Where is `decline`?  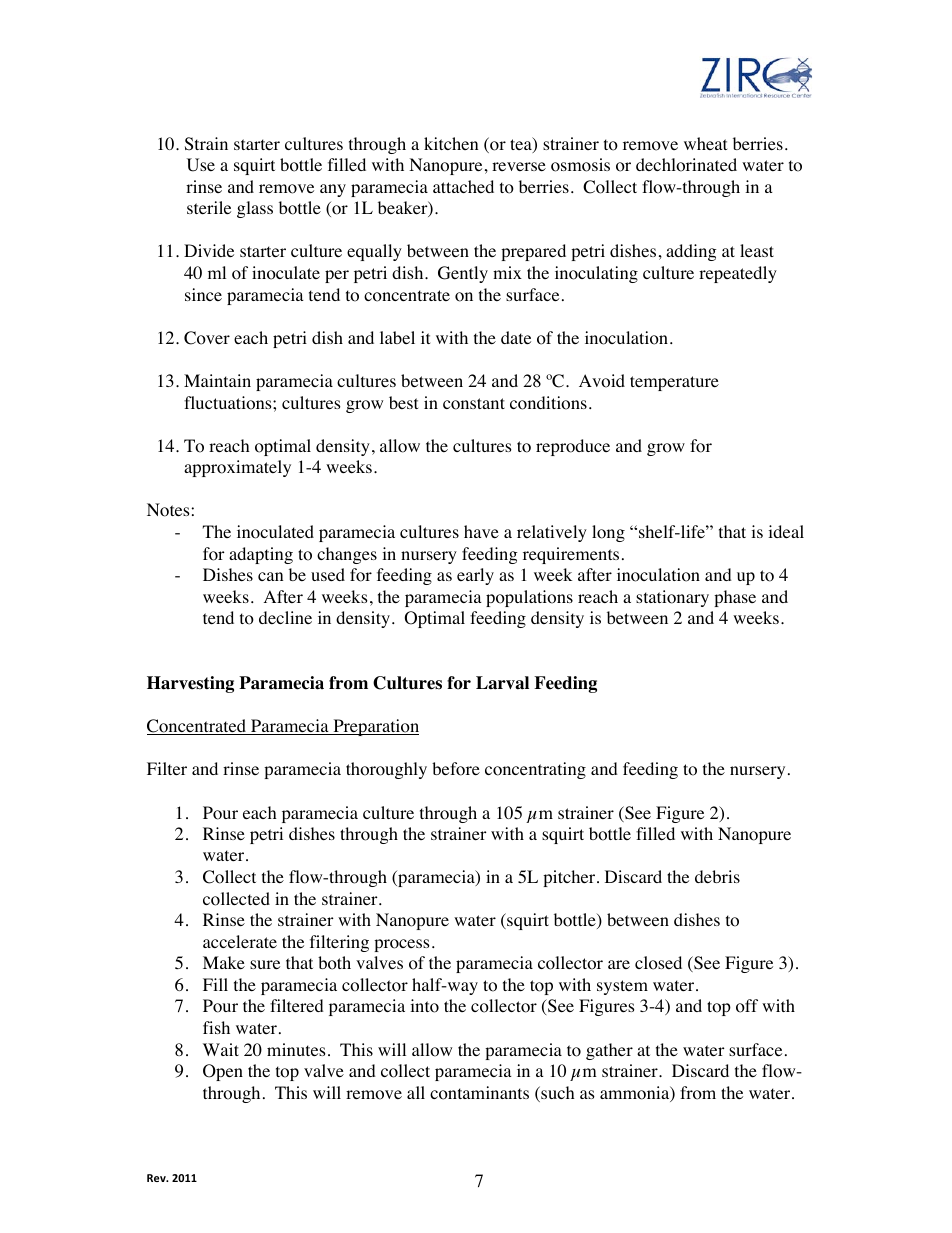
decline is located at coordinates (285, 617).
